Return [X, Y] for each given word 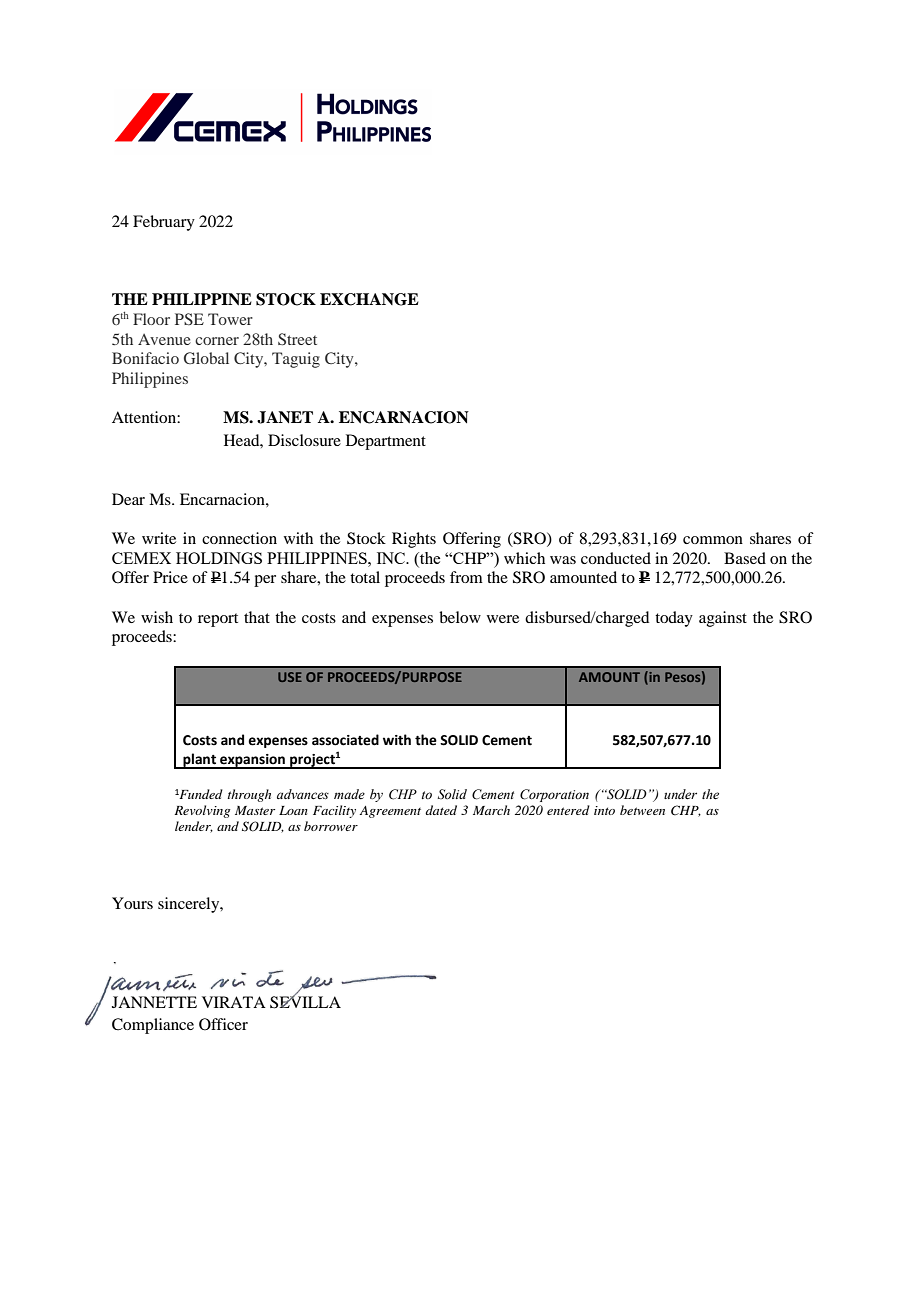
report [218, 620]
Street [297, 339]
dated [441, 810]
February [164, 223]
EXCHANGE [369, 299]
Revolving [202, 811]
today [674, 619]
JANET [285, 417]
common [713, 540]
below [460, 617]
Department [386, 442]
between [642, 810]
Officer [223, 1024]
